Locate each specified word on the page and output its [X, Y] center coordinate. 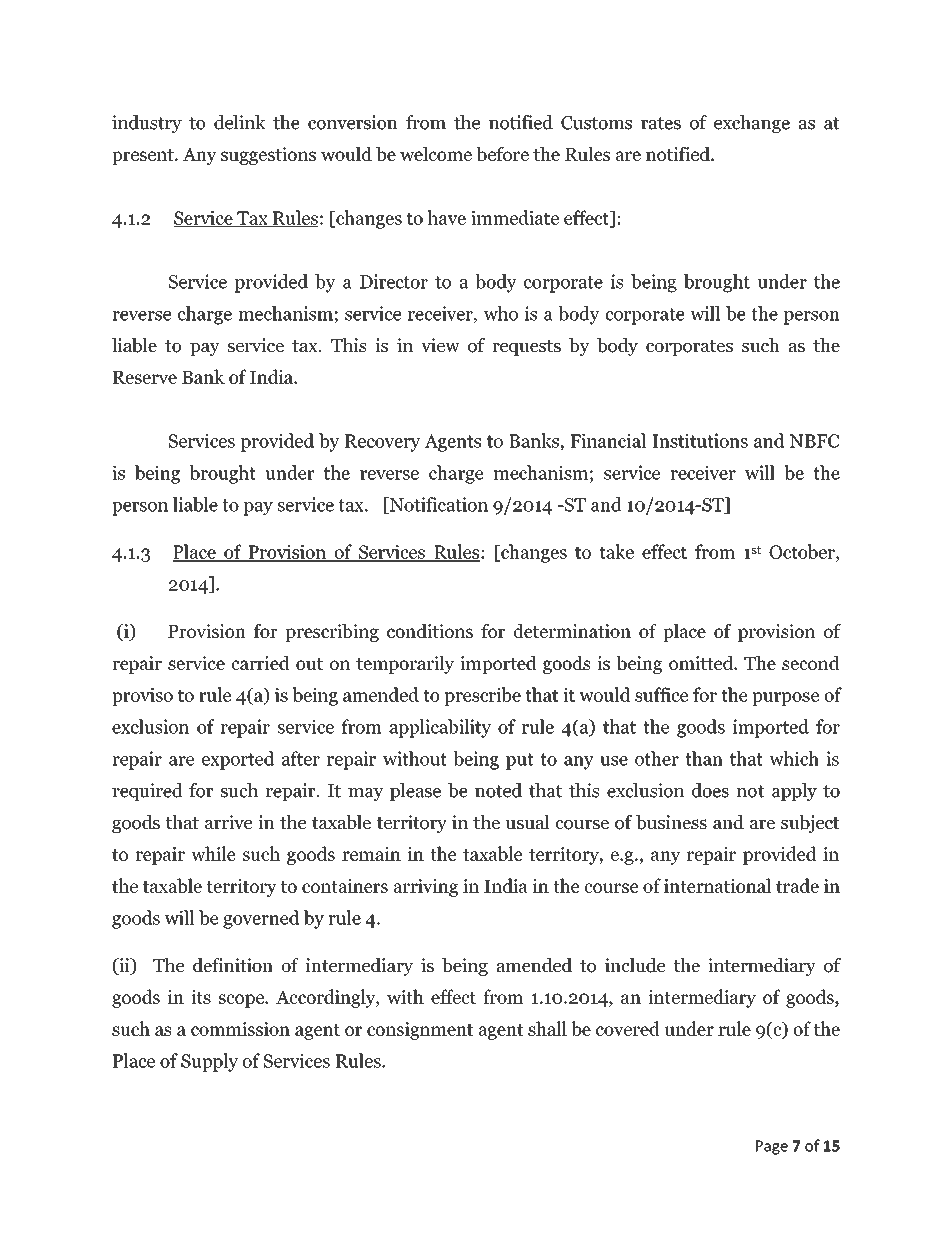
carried [261, 663]
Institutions [700, 440]
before [502, 154]
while [213, 853]
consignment [420, 1031]
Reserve [145, 377]
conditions [430, 631]
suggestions [268, 156]
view [440, 345]
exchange [752, 124]
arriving [425, 888]
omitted [702, 663]
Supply [209, 1062]
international [717, 885]
